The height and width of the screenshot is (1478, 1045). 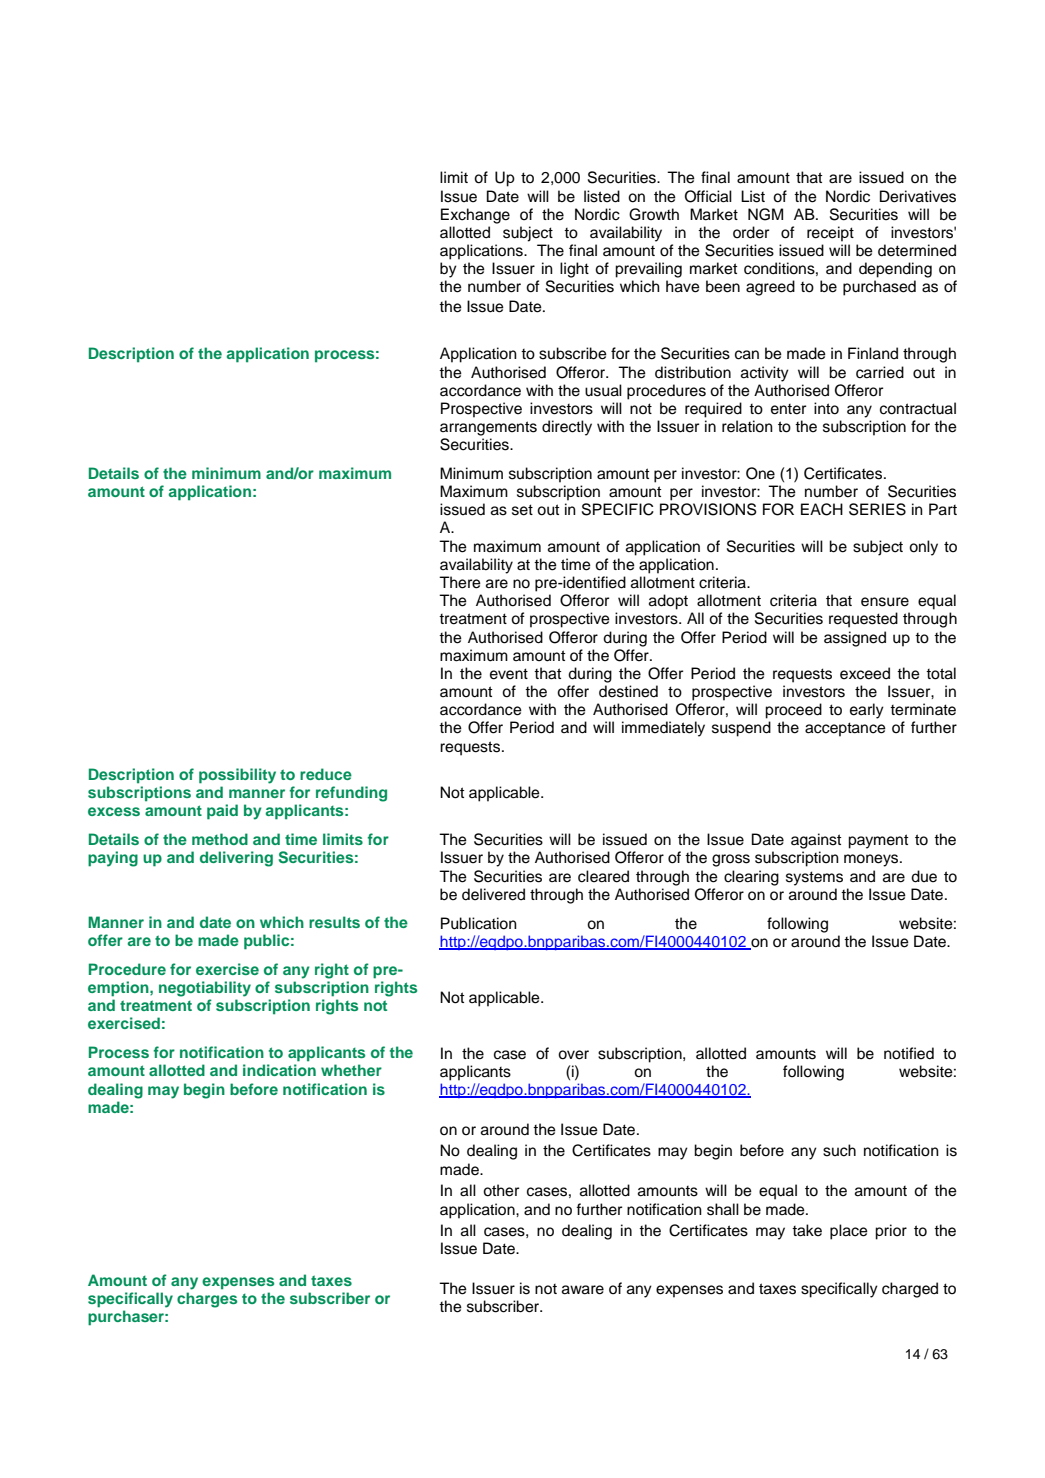 I want to click on Exchange, so click(x=475, y=216).
